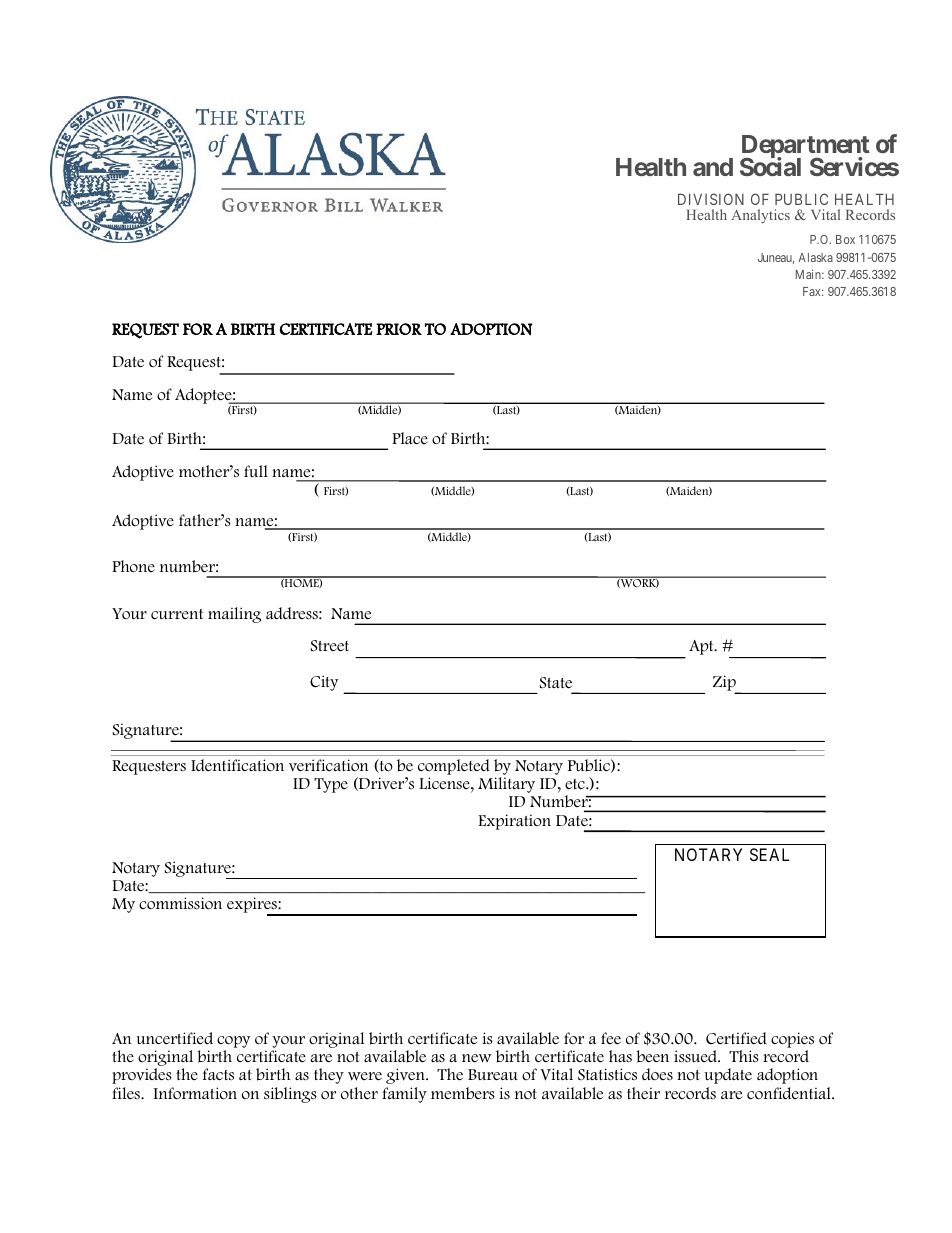  I want to click on Place, so click(410, 438).
